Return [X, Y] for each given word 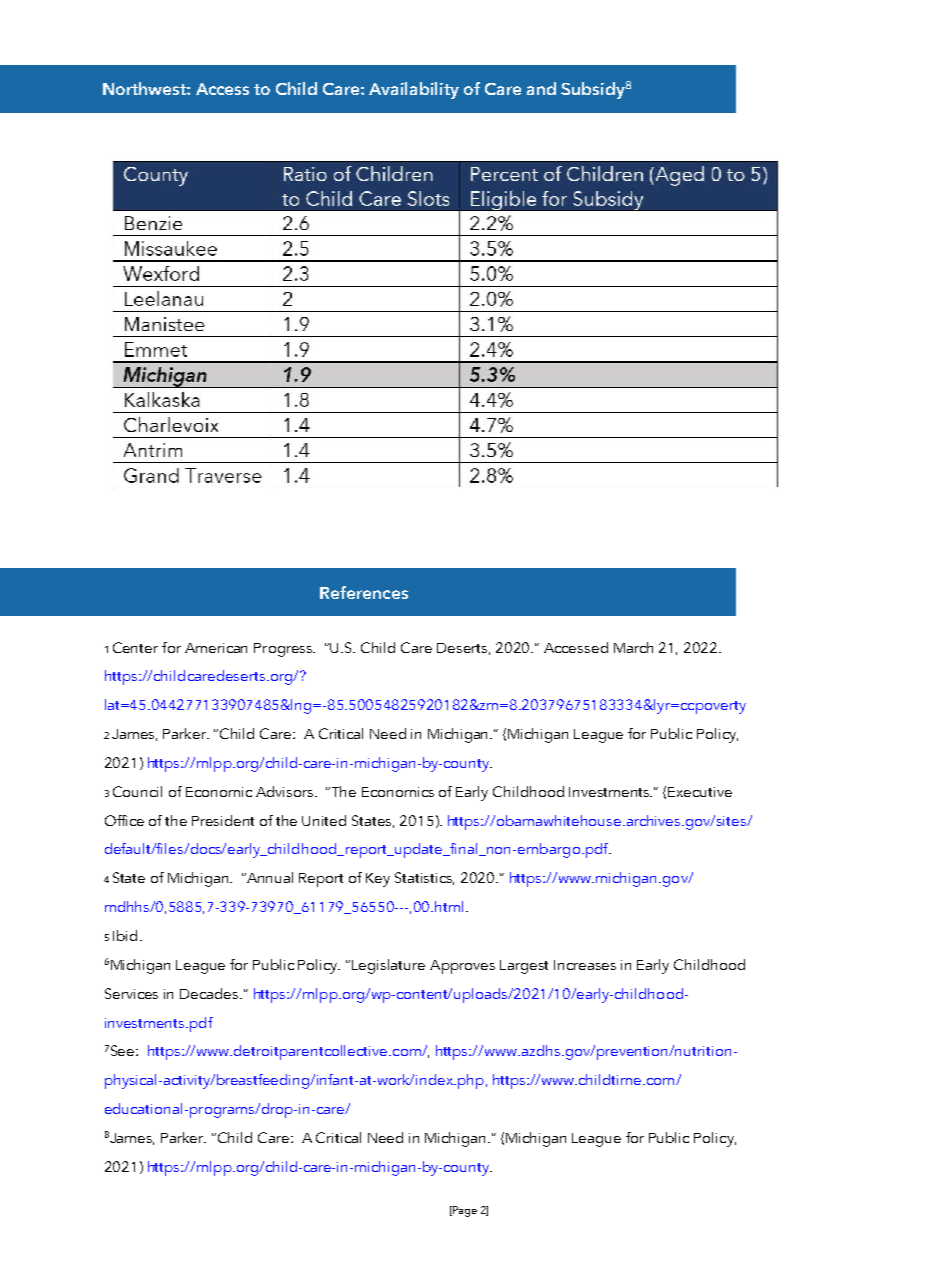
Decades [210, 993]
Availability [414, 90]
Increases [585, 965]
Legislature [388, 966]
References [364, 592]
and [541, 88]
